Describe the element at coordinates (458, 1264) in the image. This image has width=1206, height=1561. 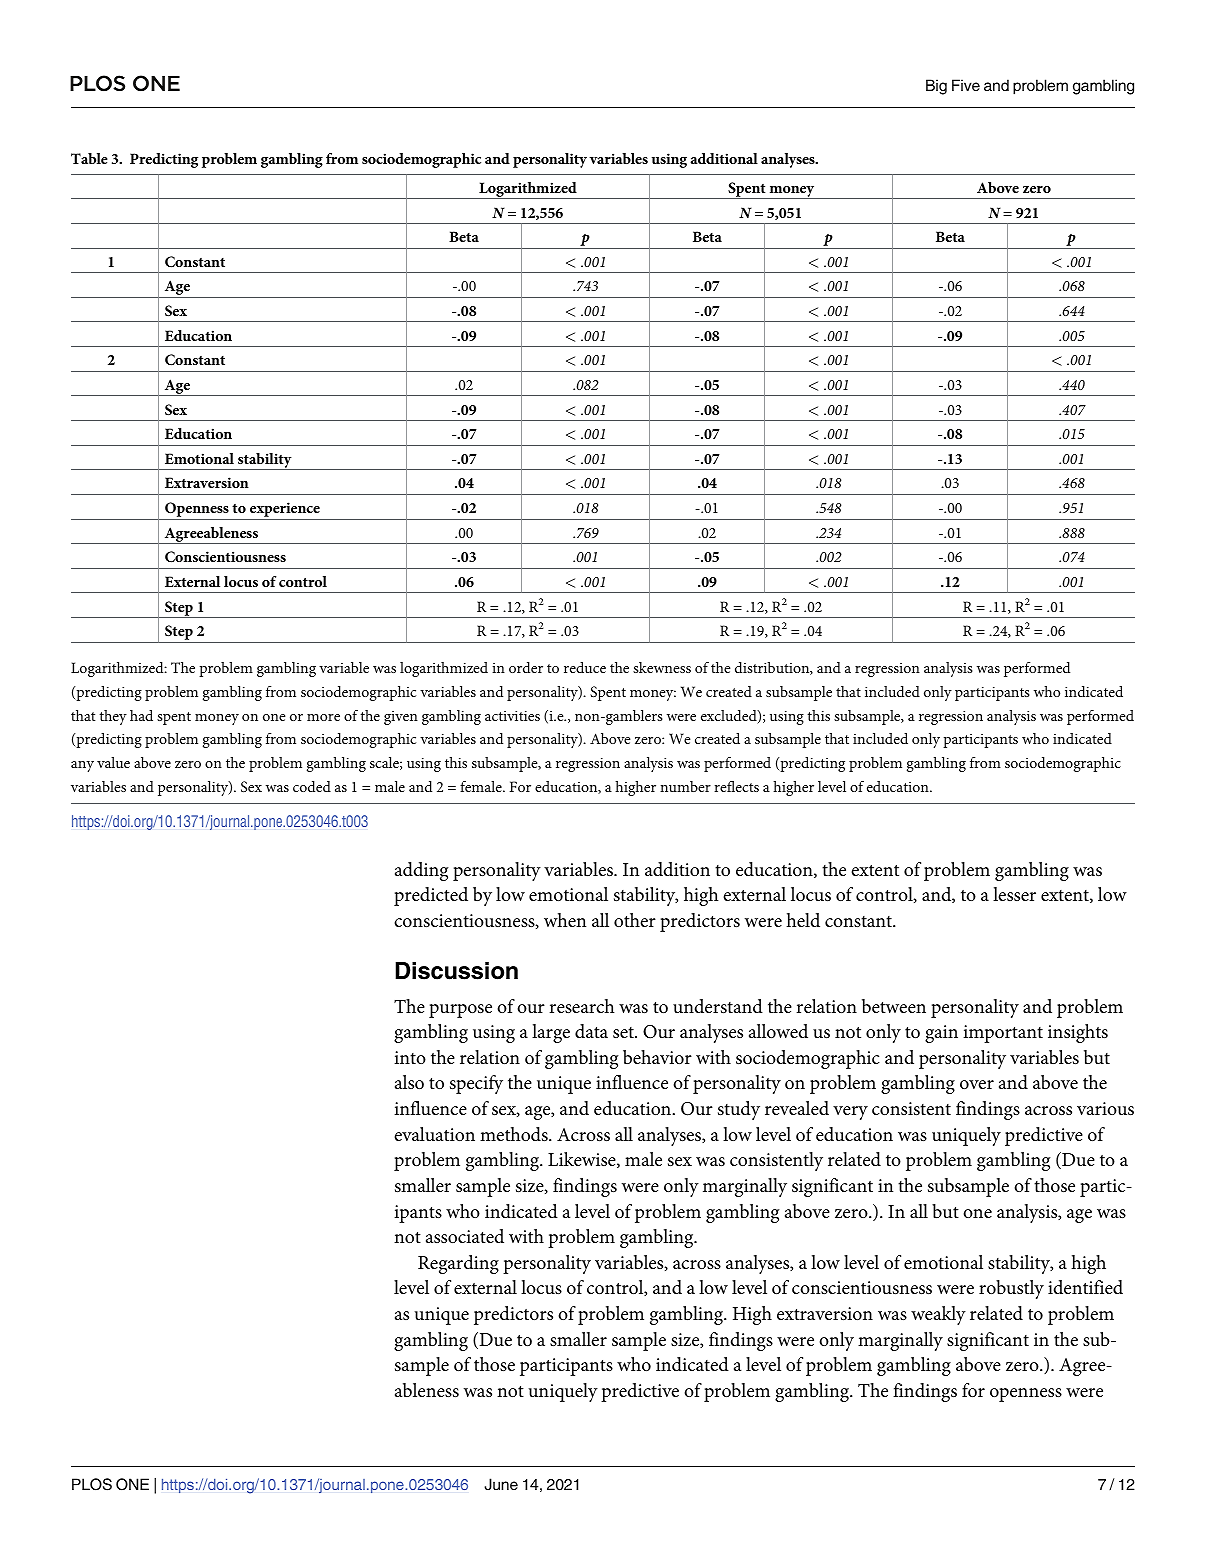
I see `Regarding` at that location.
